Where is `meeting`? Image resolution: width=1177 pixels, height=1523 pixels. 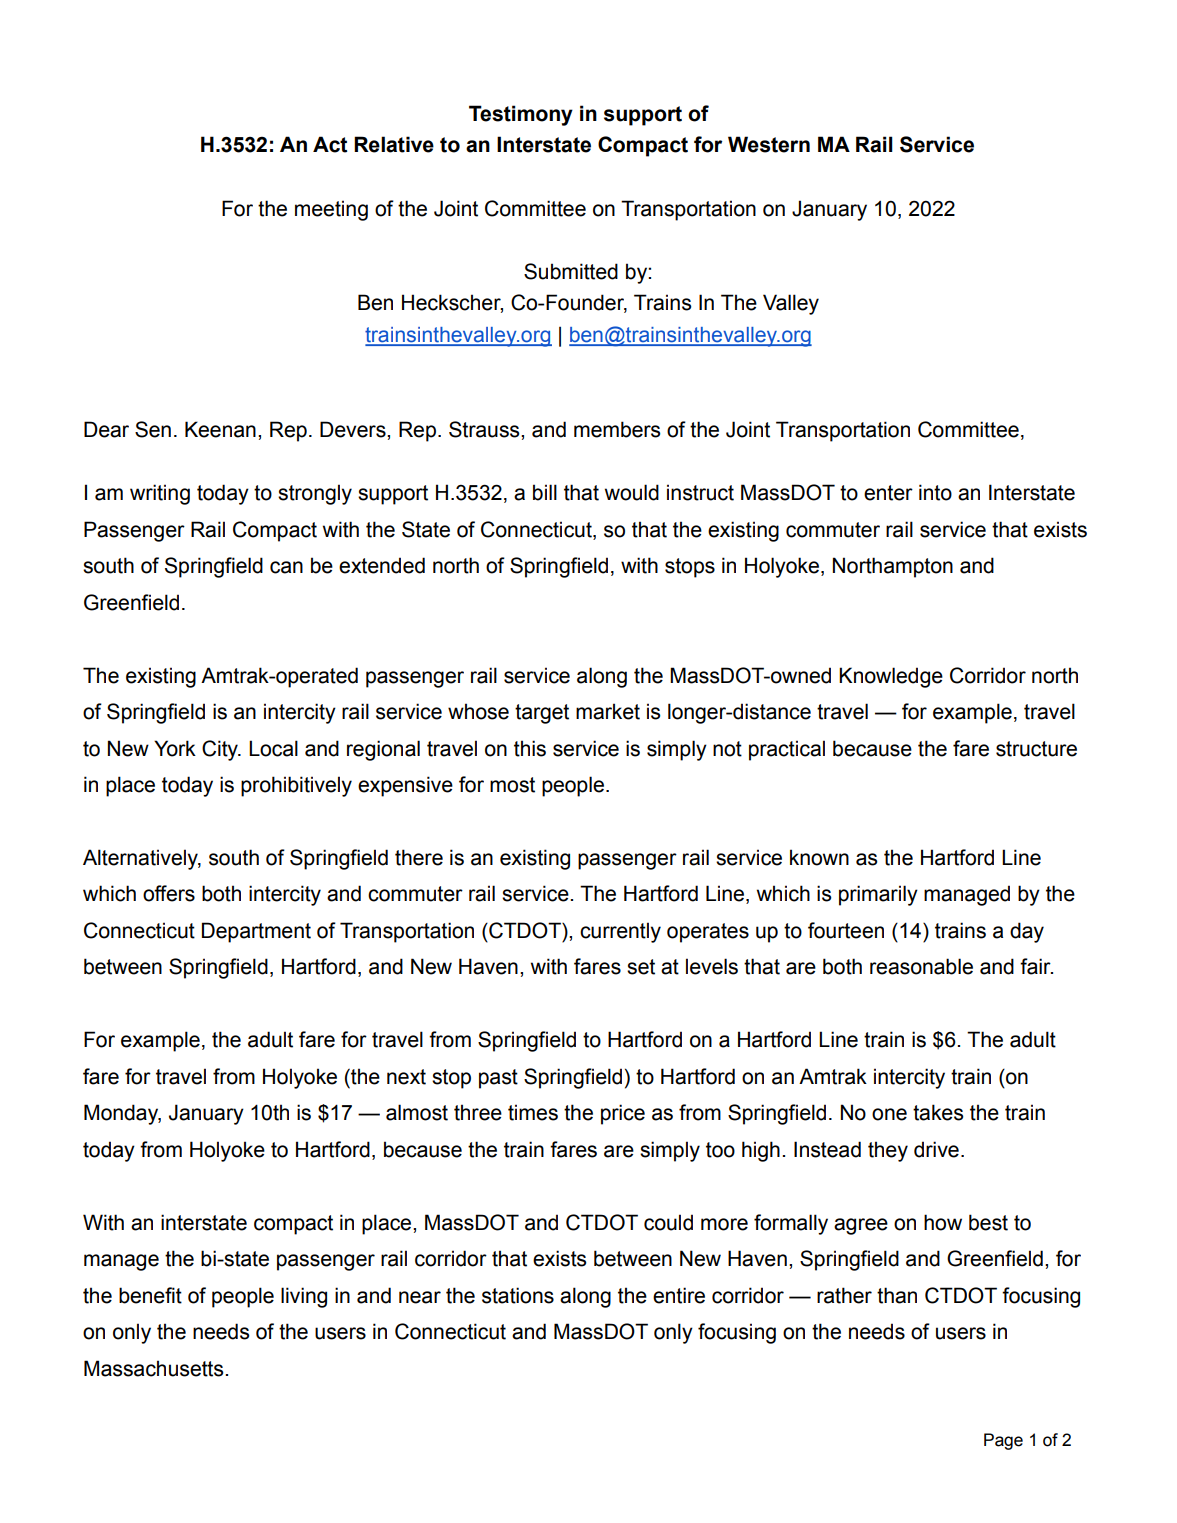
meeting is located at coordinates (331, 210).
